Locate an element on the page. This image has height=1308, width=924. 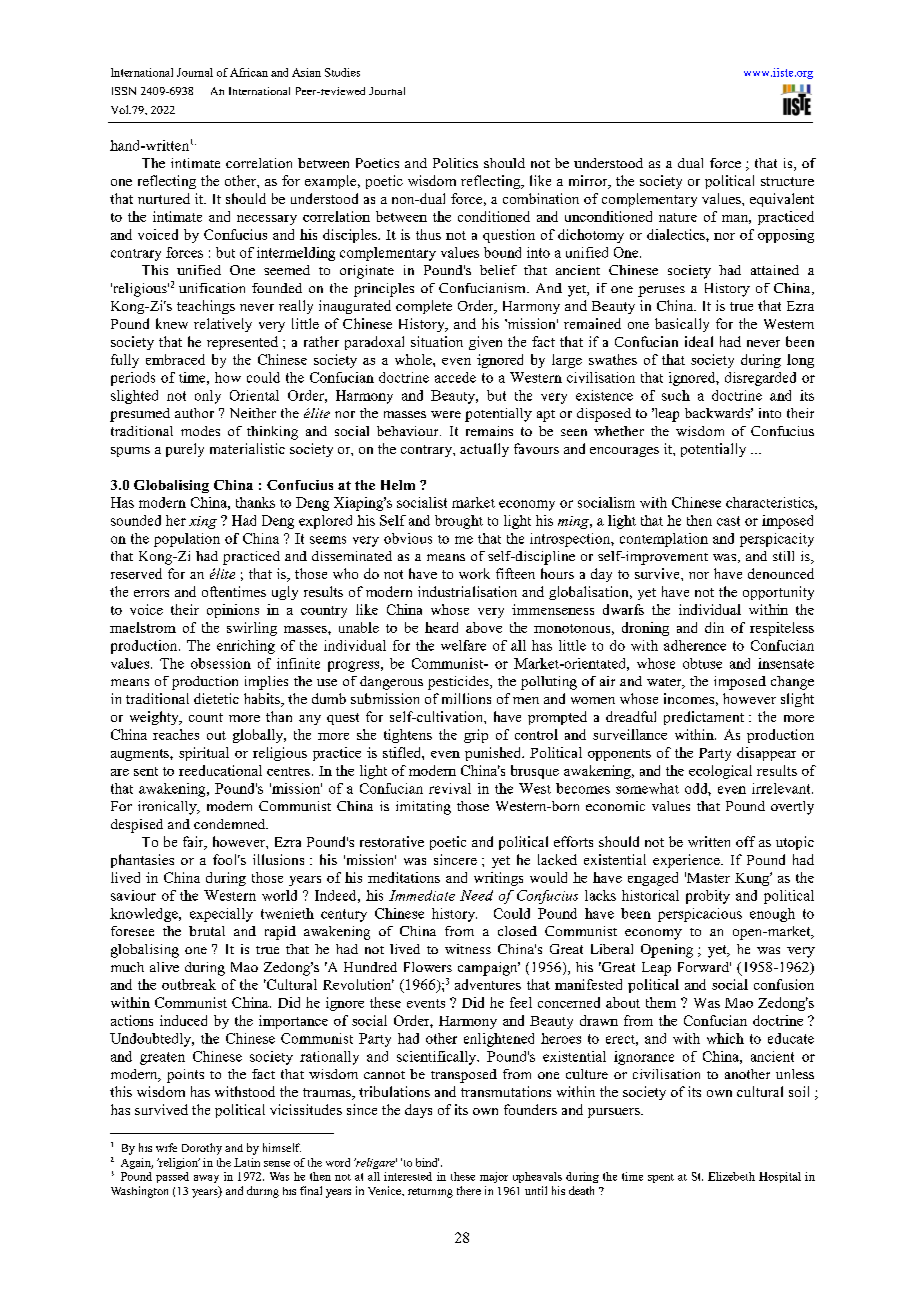
bind is located at coordinates (427, 1162).
